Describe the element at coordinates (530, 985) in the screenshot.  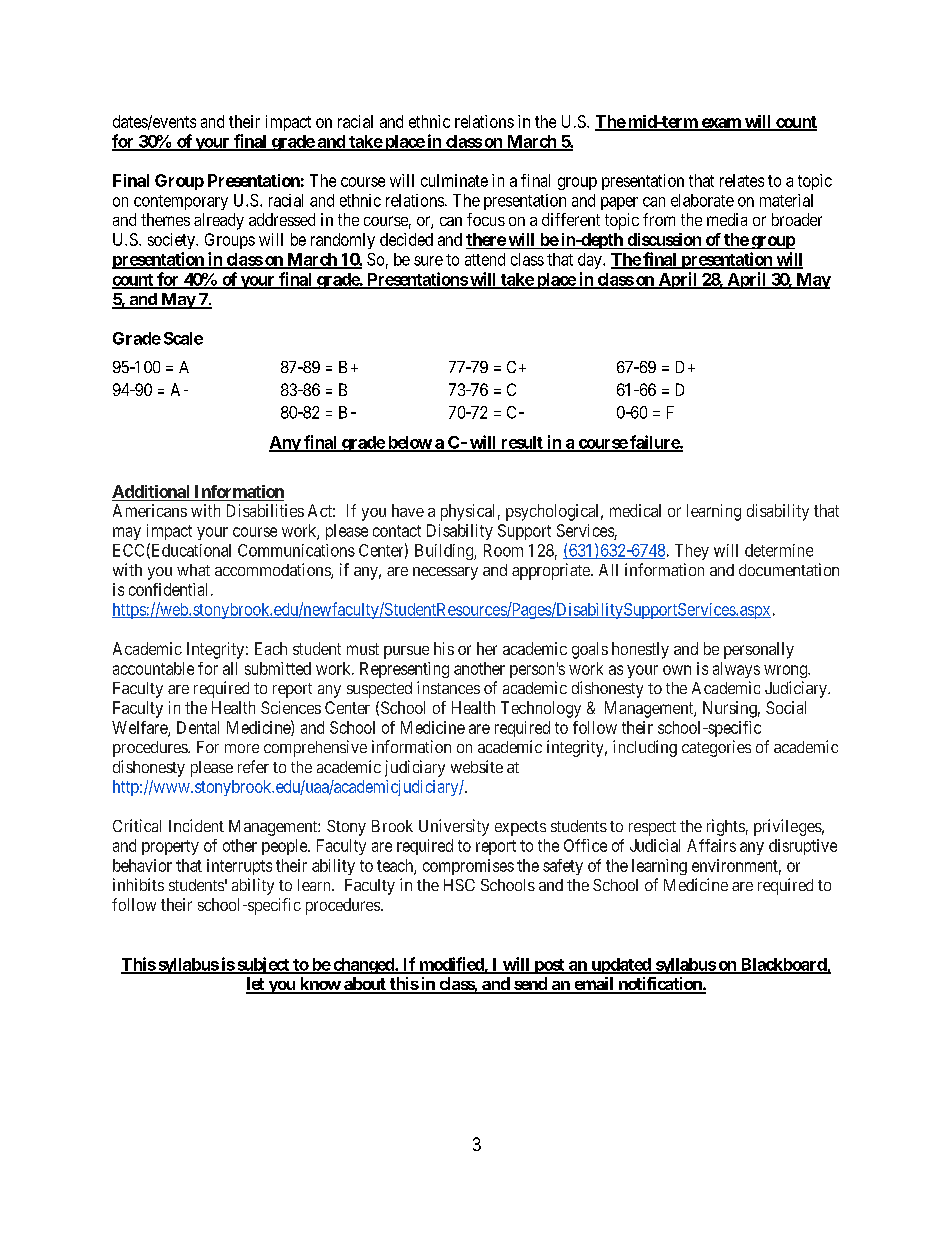
I see `send` at that location.
